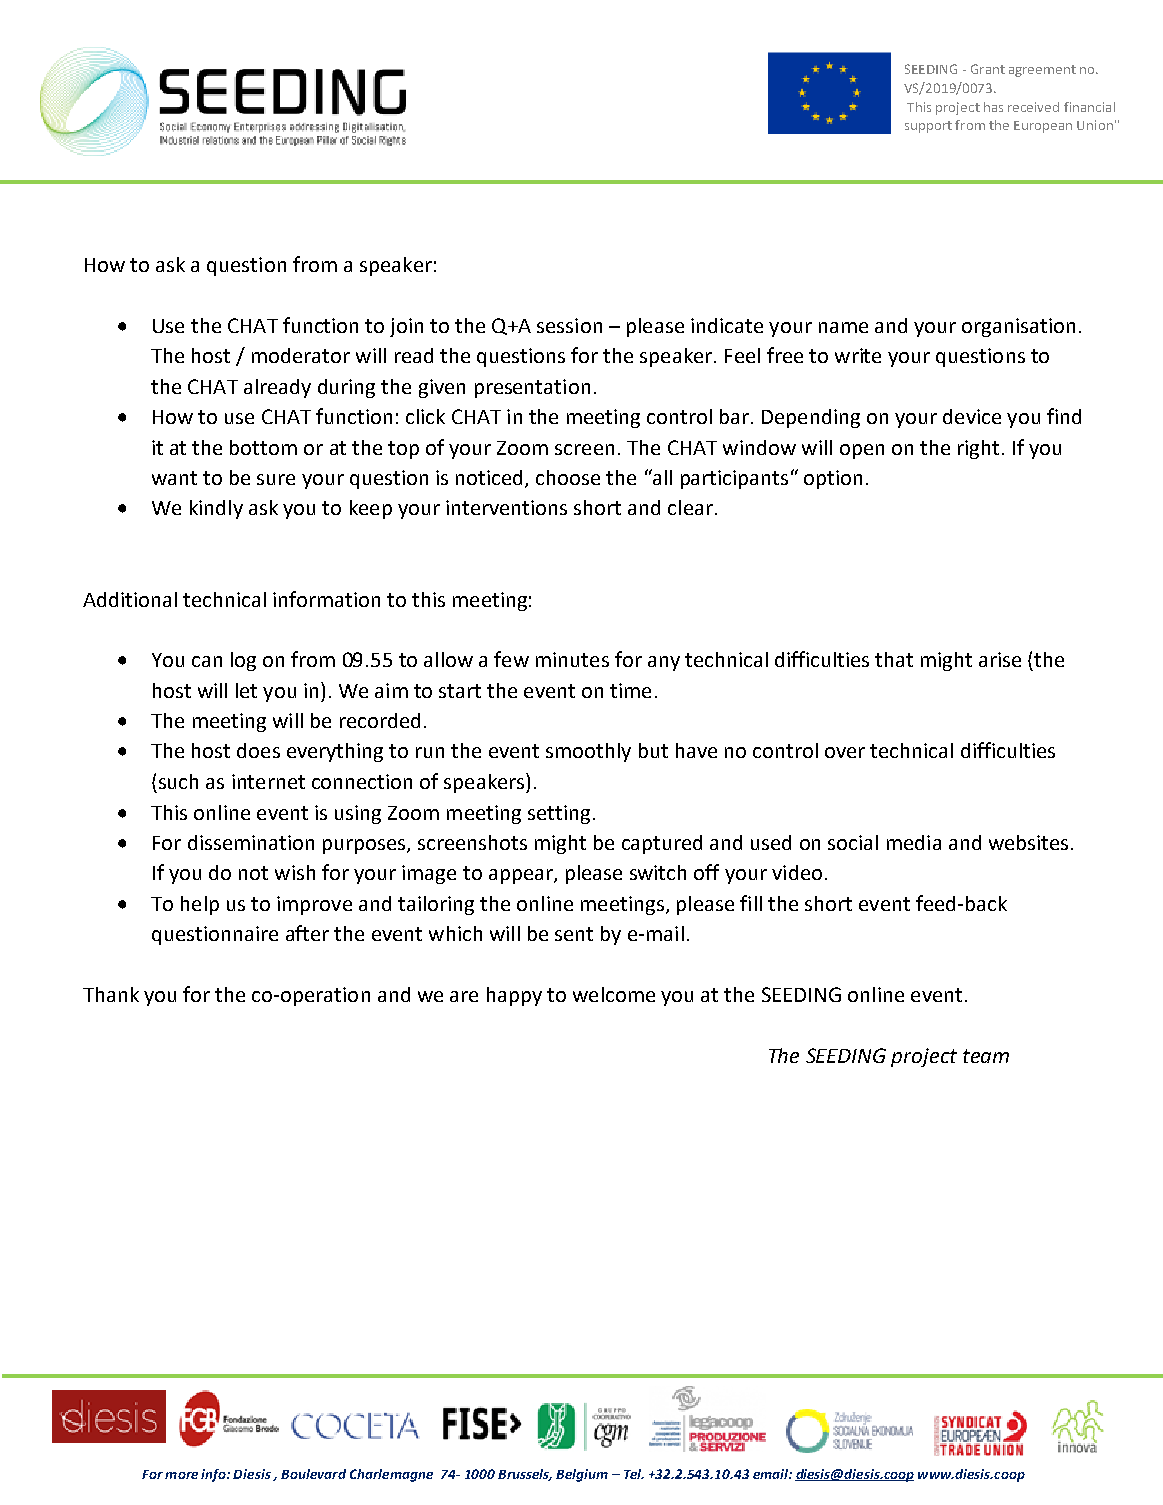 The image size is (1163, 1505). I want to click on Tel, so click(634, 1474).
